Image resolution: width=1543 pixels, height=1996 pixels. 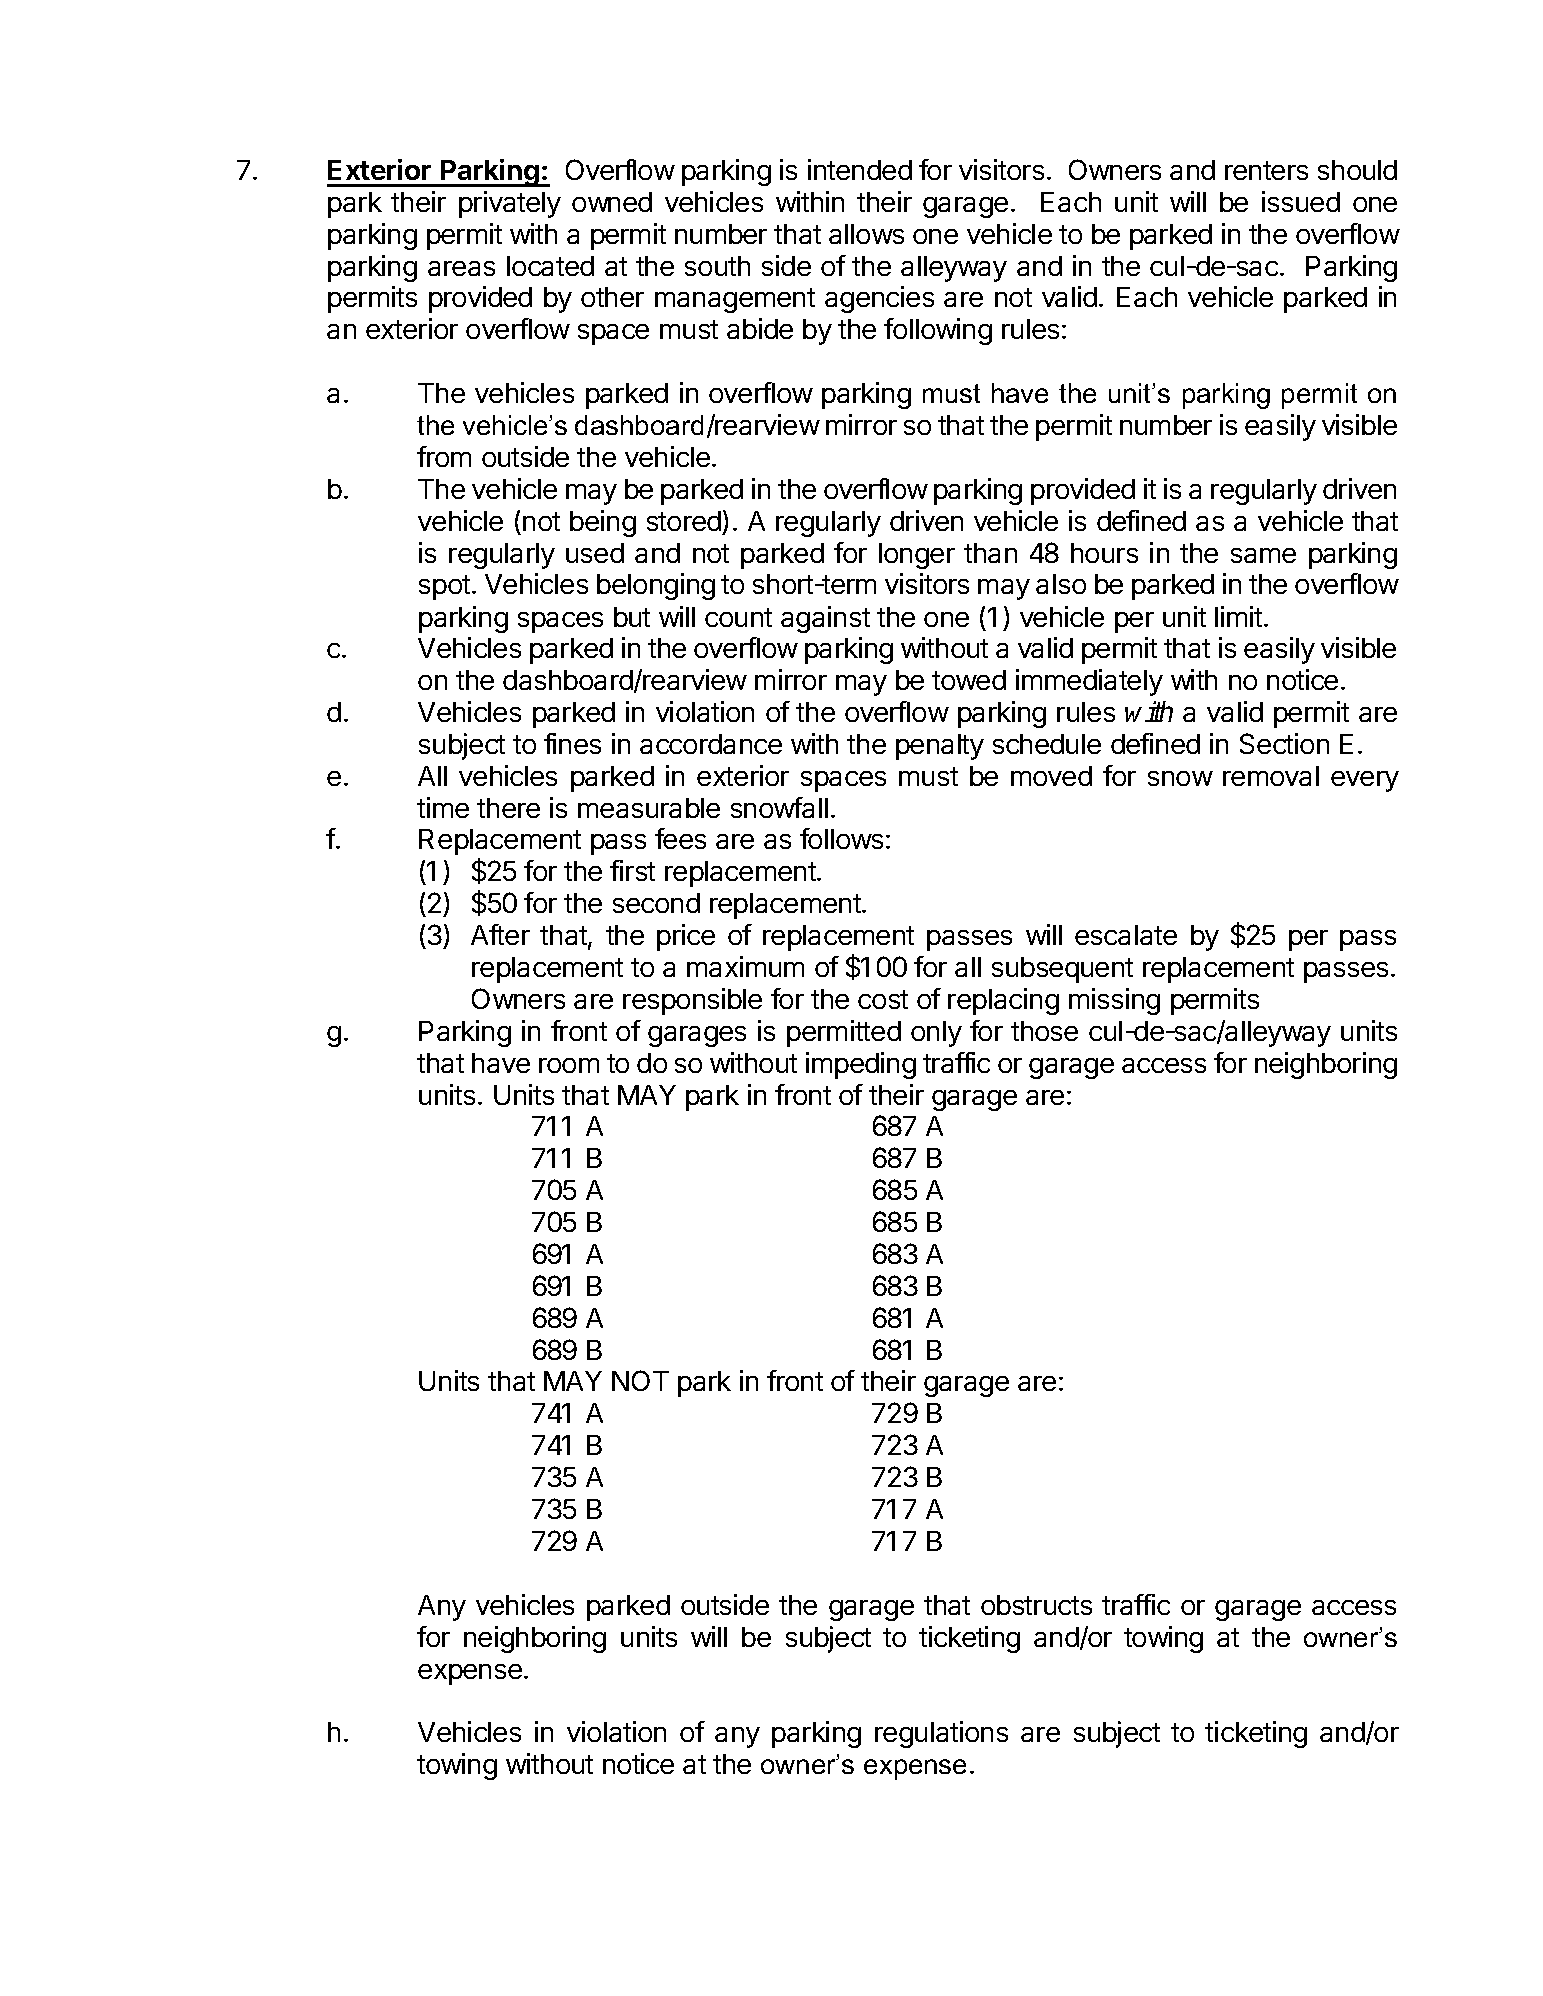 I want to click on privately, so click(x=510, y=204).
